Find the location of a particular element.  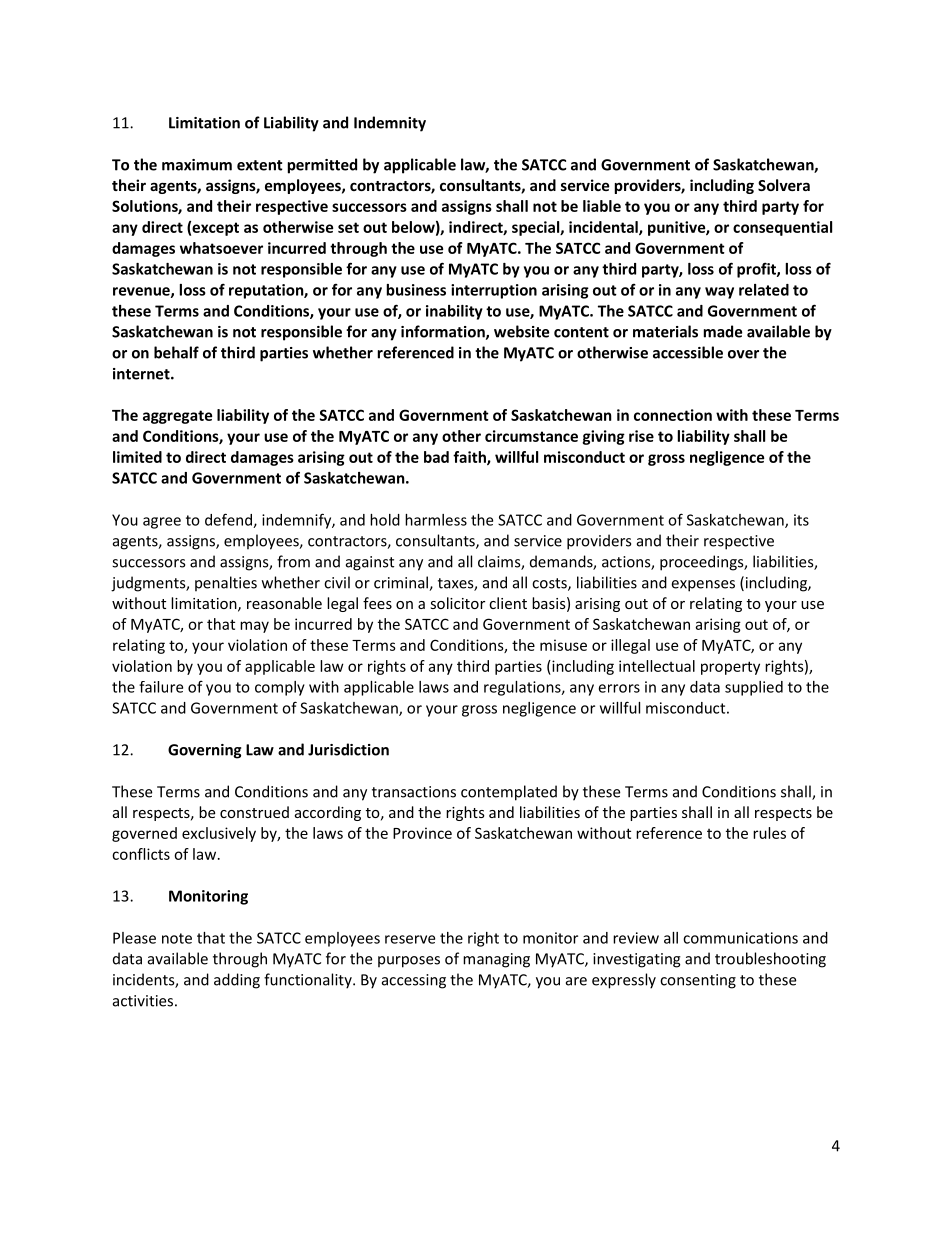

Indemnity is located at coordinates (390, 124).
